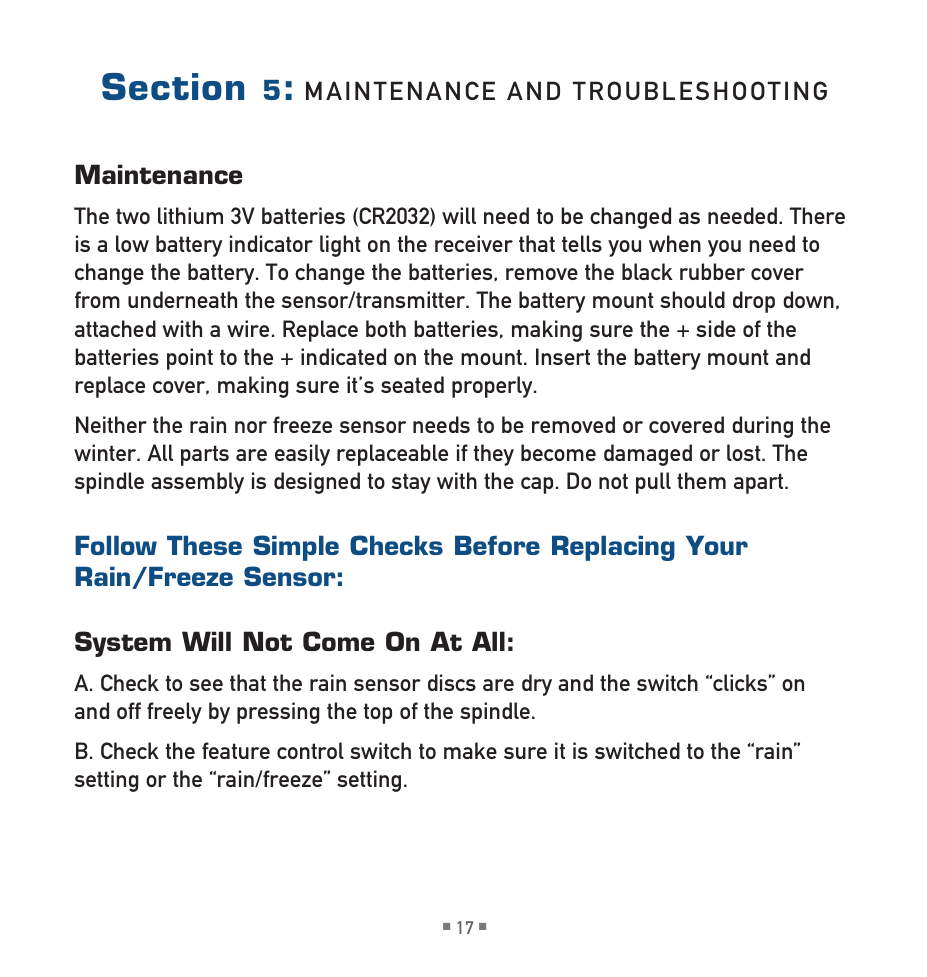  Describe the element at coordinates (197, 483) in the page. I see `assembly` at that location.
